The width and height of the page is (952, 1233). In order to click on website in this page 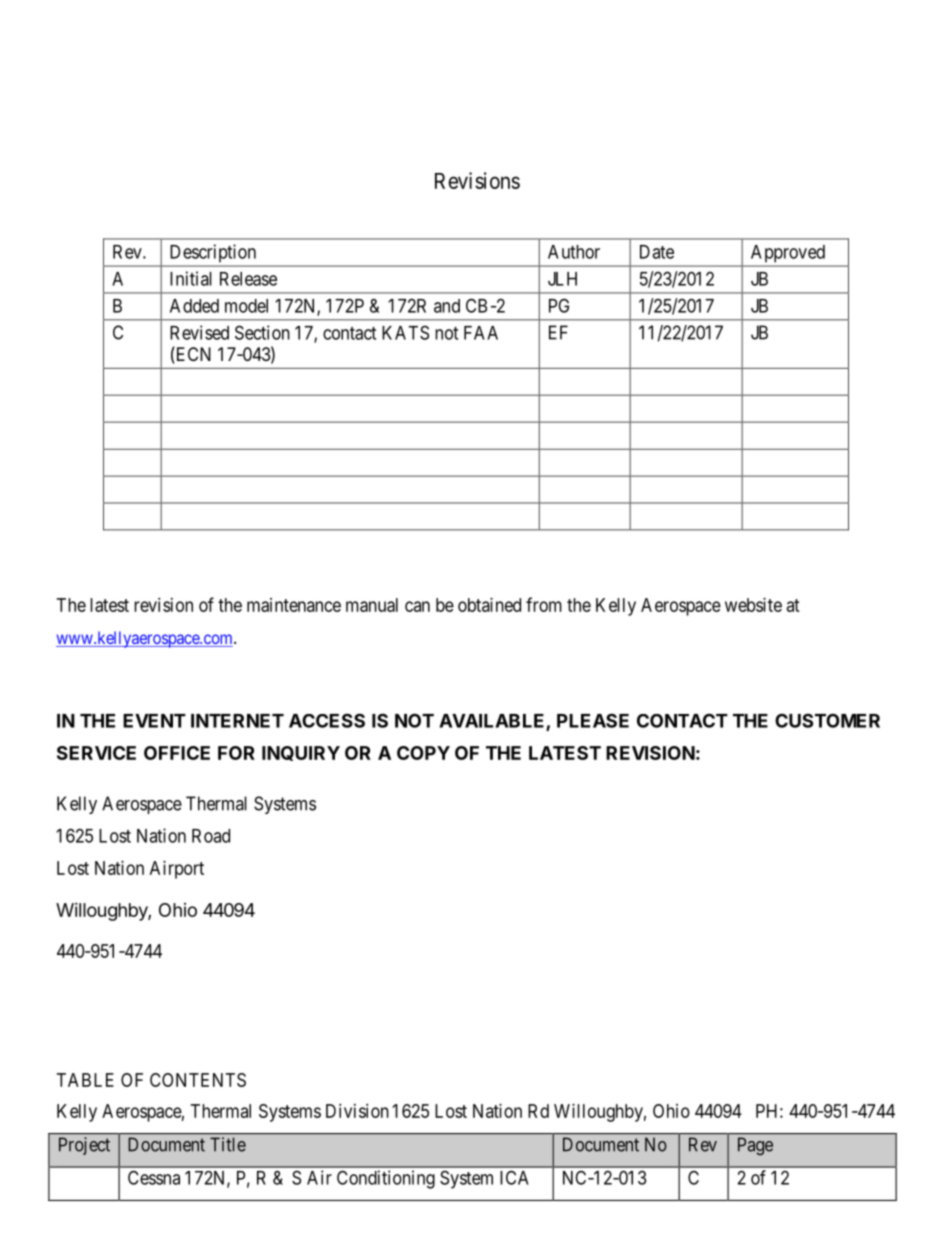, I will do `click(753, 605)`.
